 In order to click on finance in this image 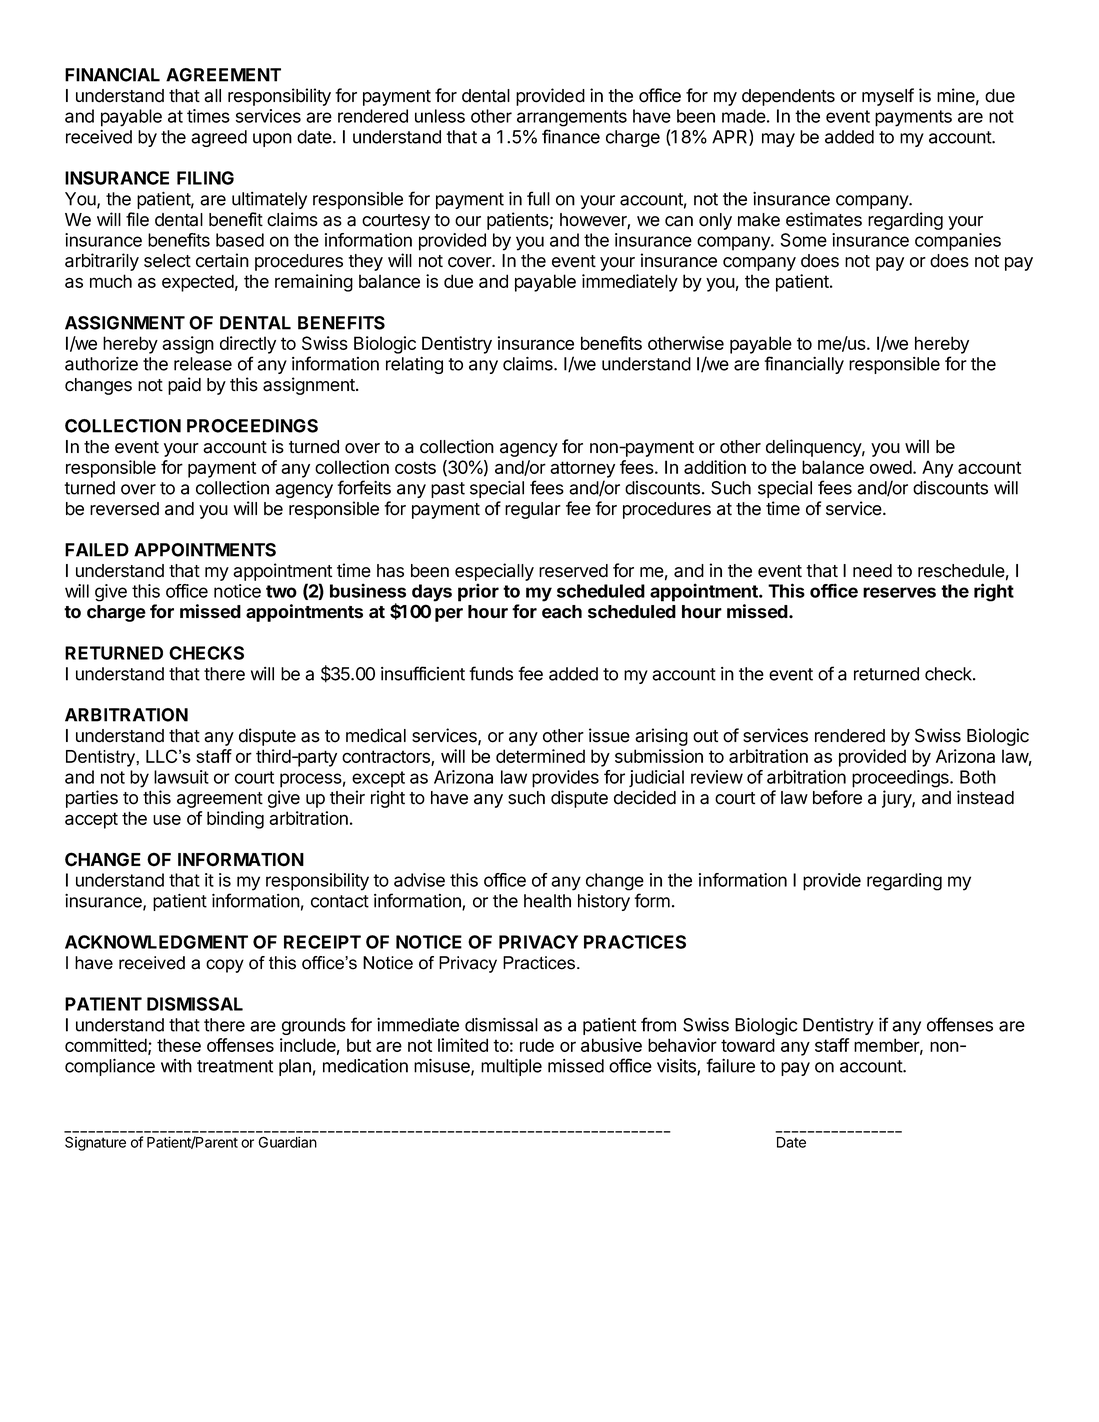, I will do `click(571, 136)`.
